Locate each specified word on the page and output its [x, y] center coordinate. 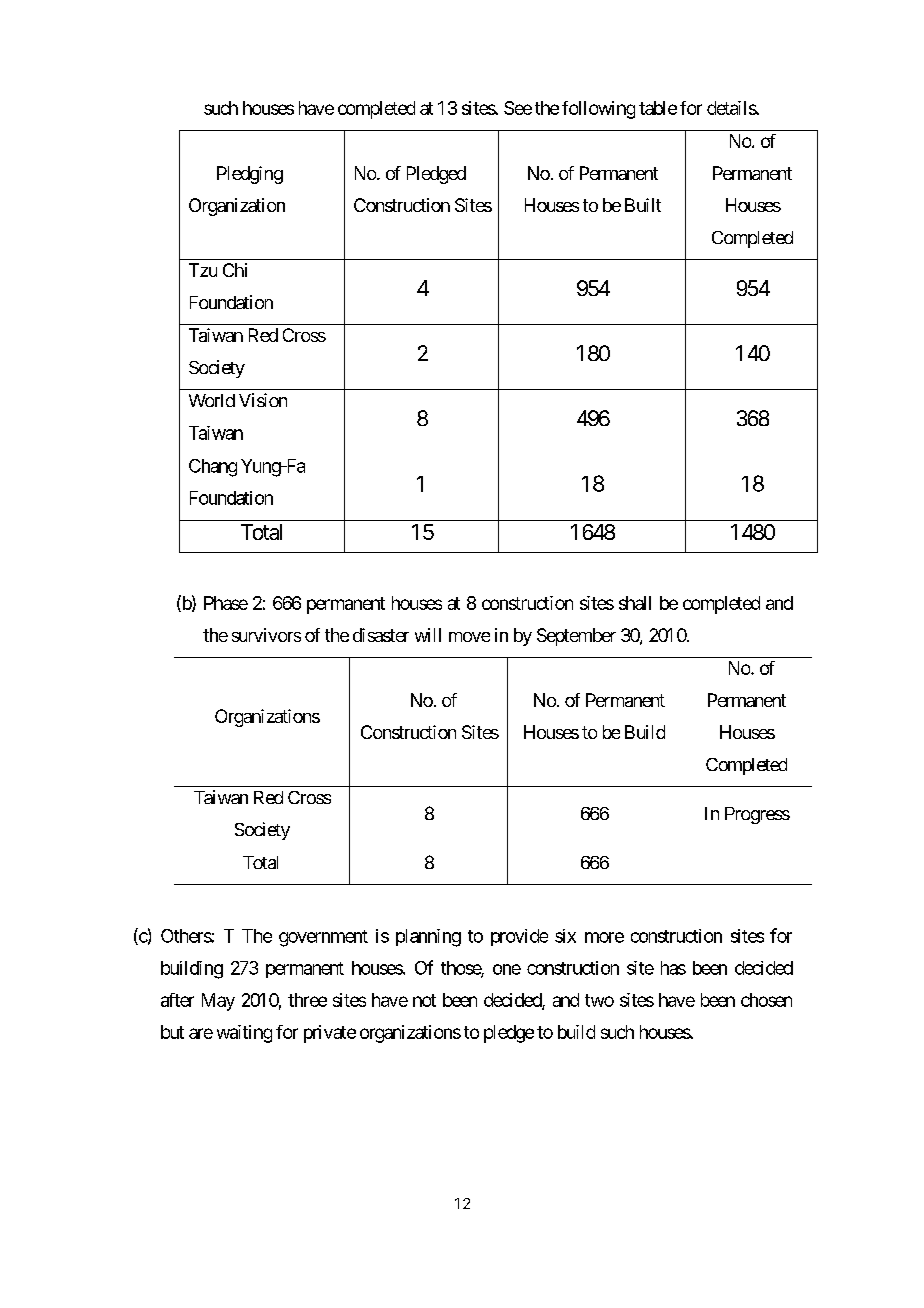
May [218, 1002]
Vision [263, 400]
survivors [266, 635]
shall [635, 603]
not [424, 1000]
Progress [757, 815]
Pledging [250, 175]
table [658, 108]
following [598, 110]
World [212, 400]
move [469, 637]
